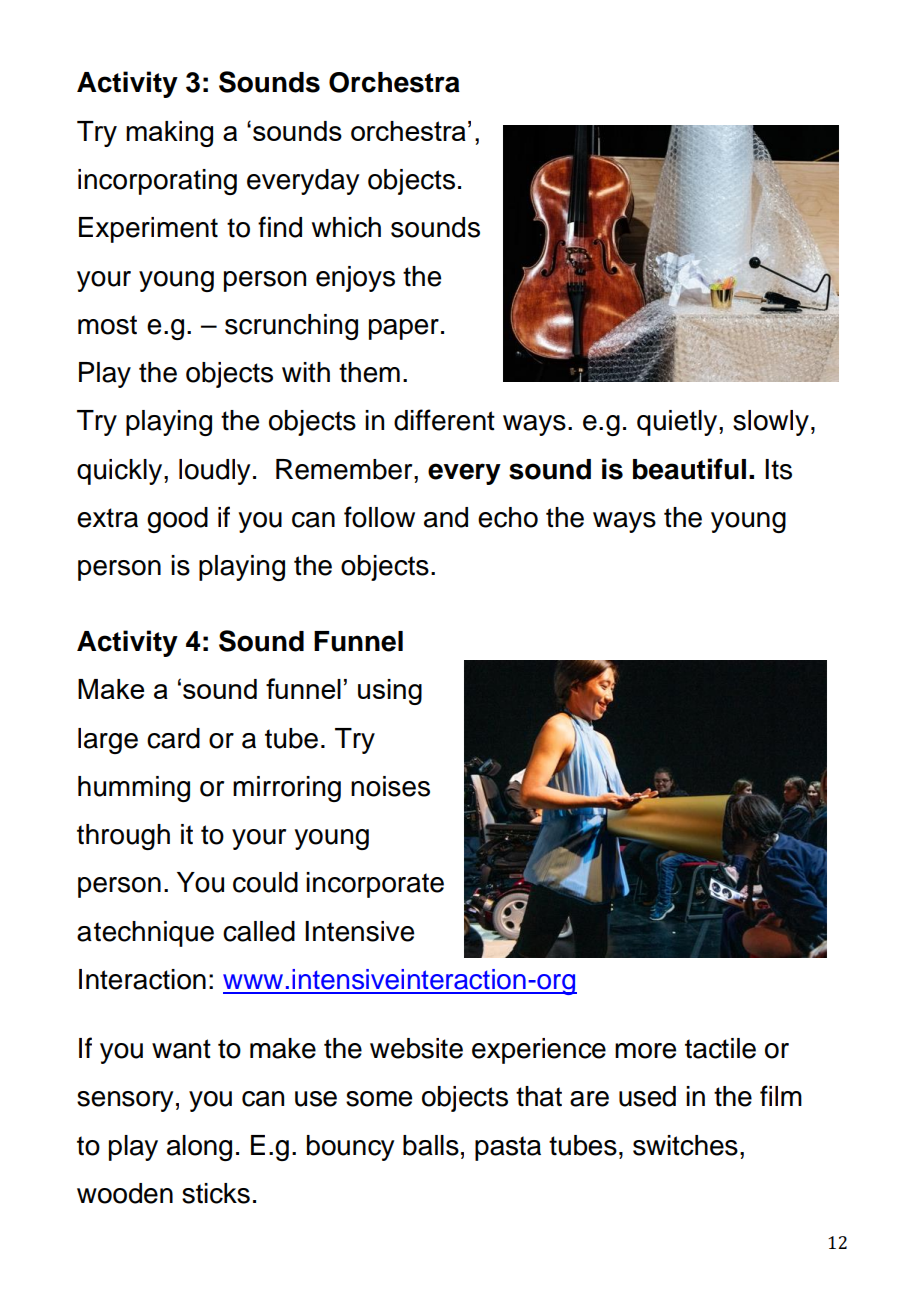  Describe the element at coordinates (214, 472) in the screenshot. I see `loudly` at that location.
